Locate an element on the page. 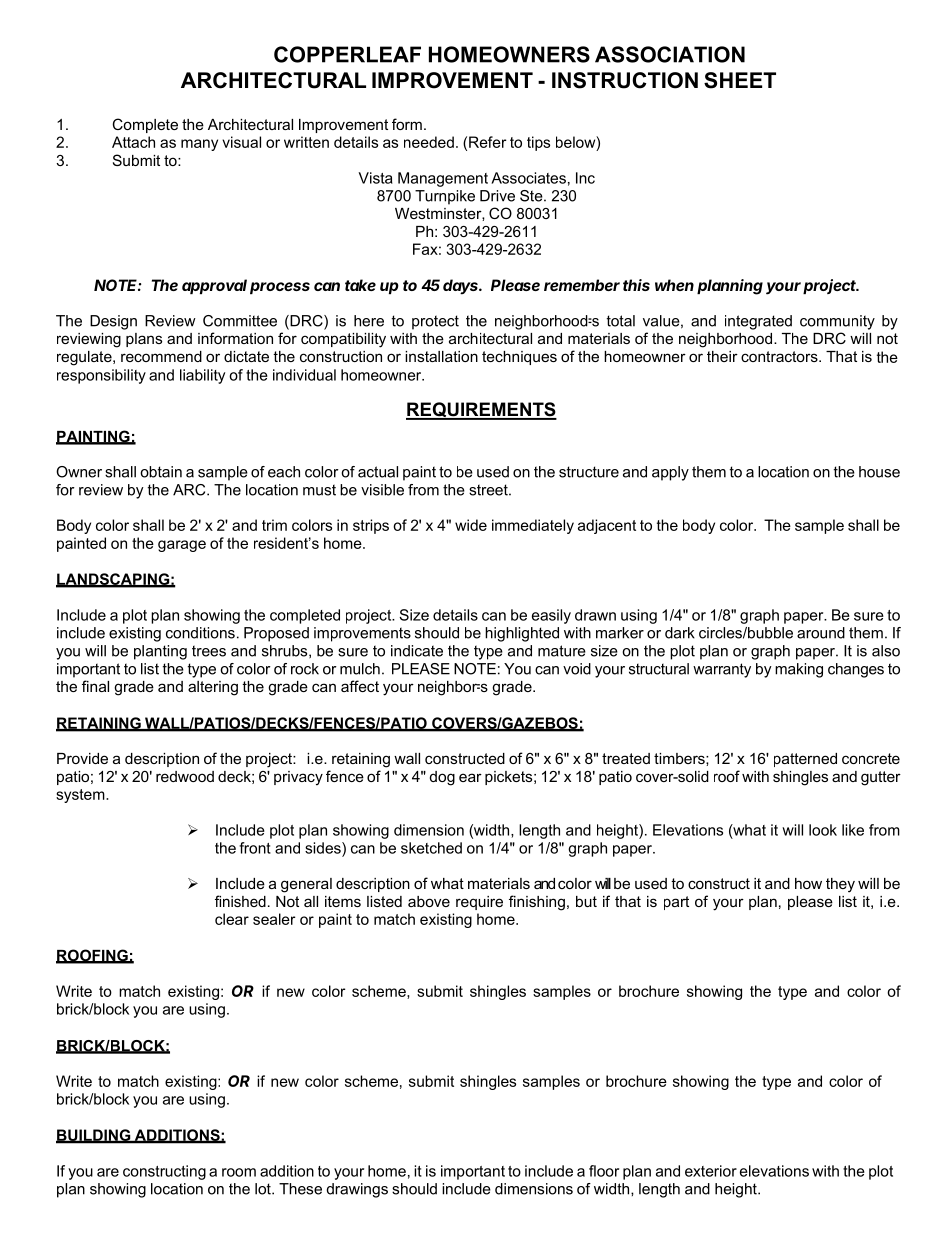 Image resolution: width=952 pixels, height=1233 pixels. Refer is located at coordinates (487, 142).
